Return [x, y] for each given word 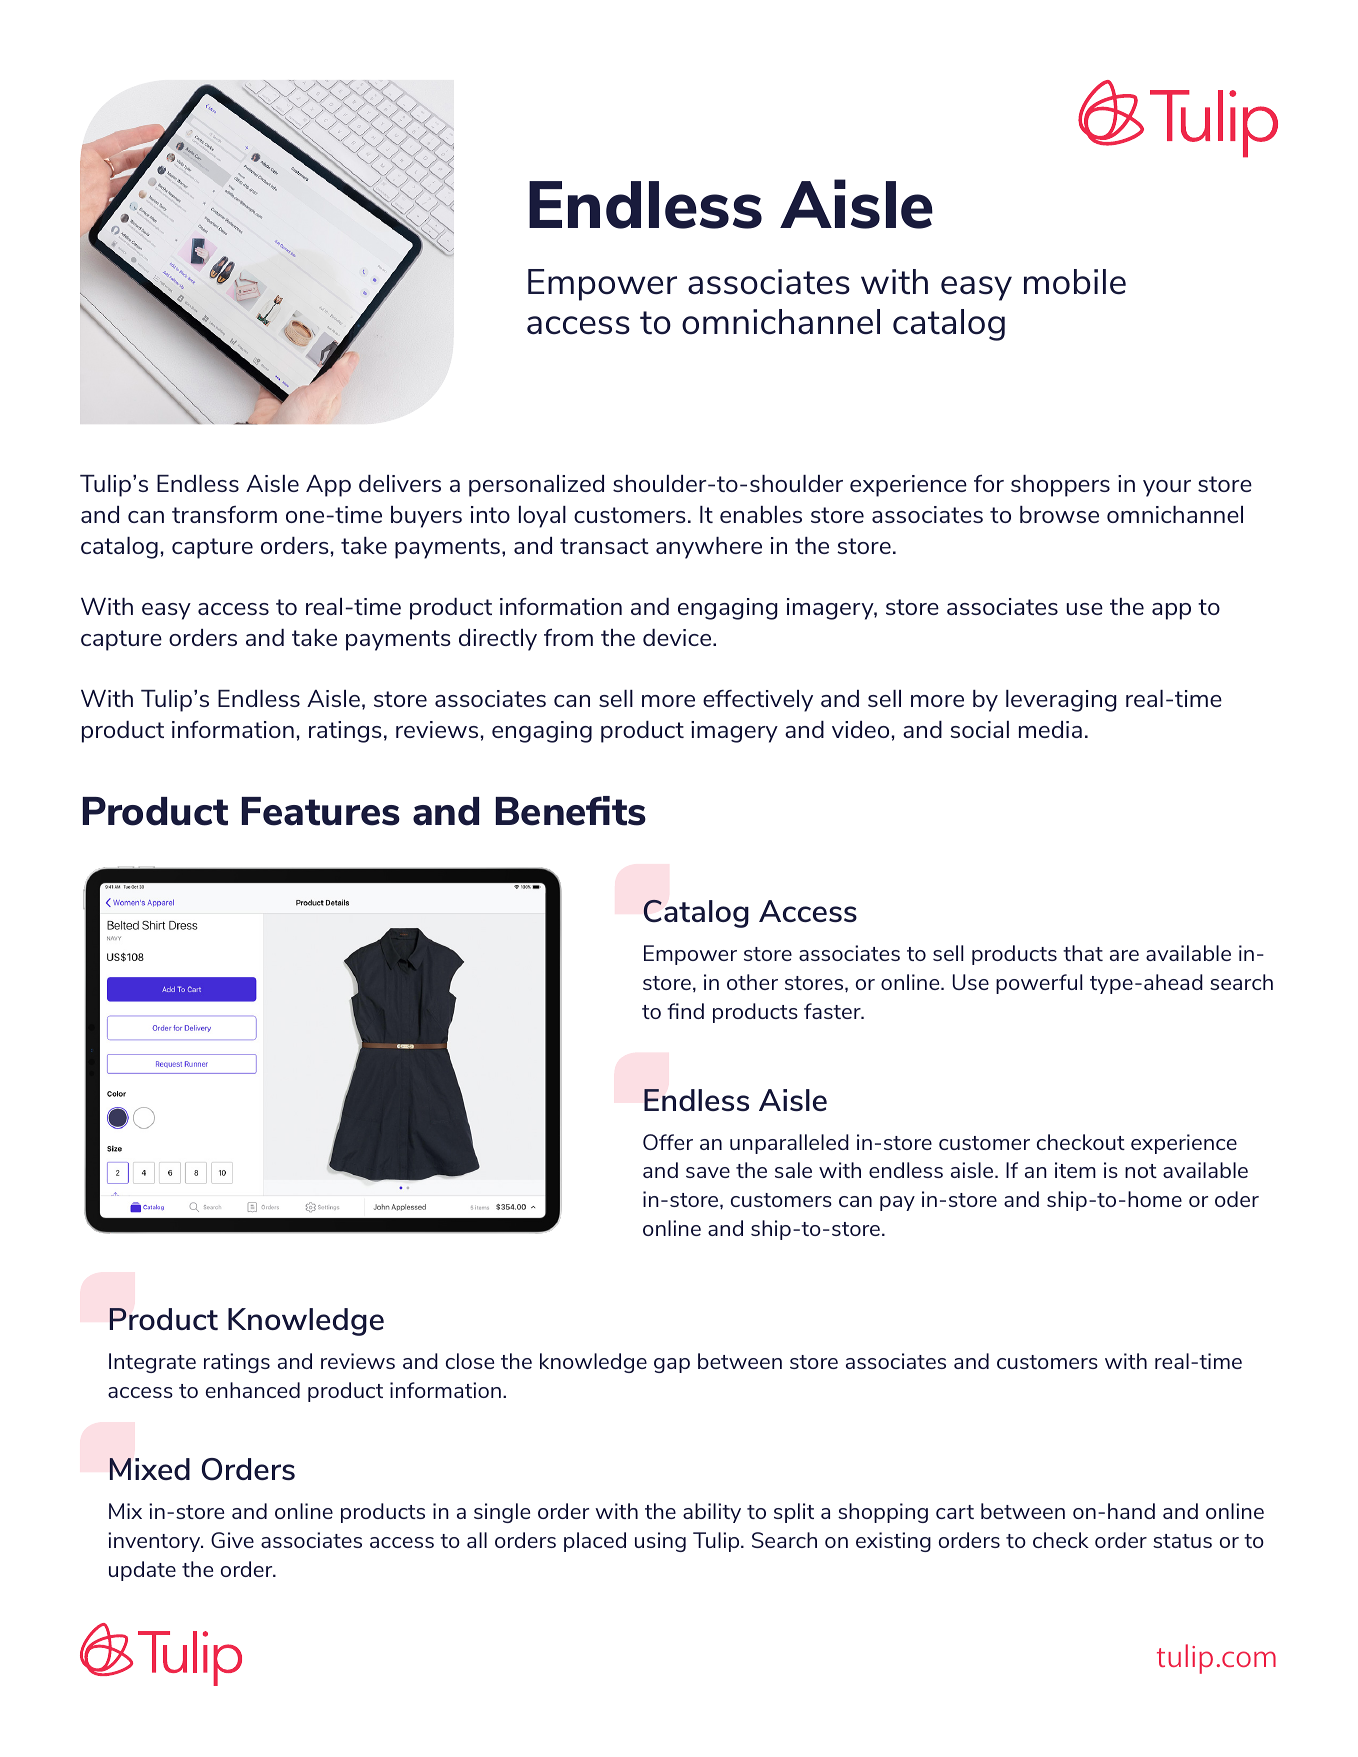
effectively [758, 701]
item [1075, 1170]
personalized [536, 486]
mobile [1075, 282]
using [660, 1542]
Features [321, 811]
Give [232, 1540]
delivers [400, 483]
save [708, 1172]
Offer [668, 1142]
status [1182, 1541]
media [1050, 729]
